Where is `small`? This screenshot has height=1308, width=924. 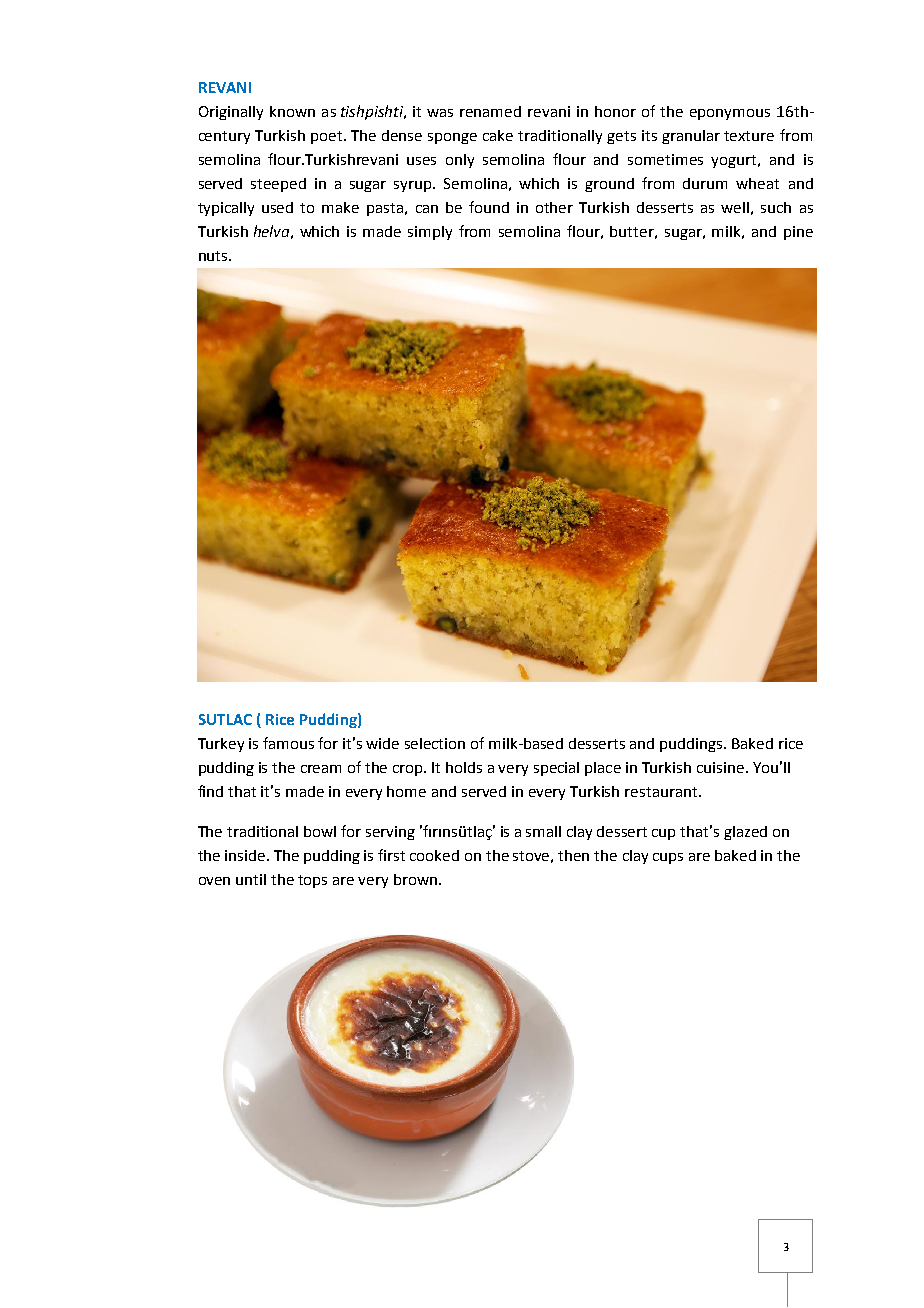 small is located at coordinates (543, 831).
